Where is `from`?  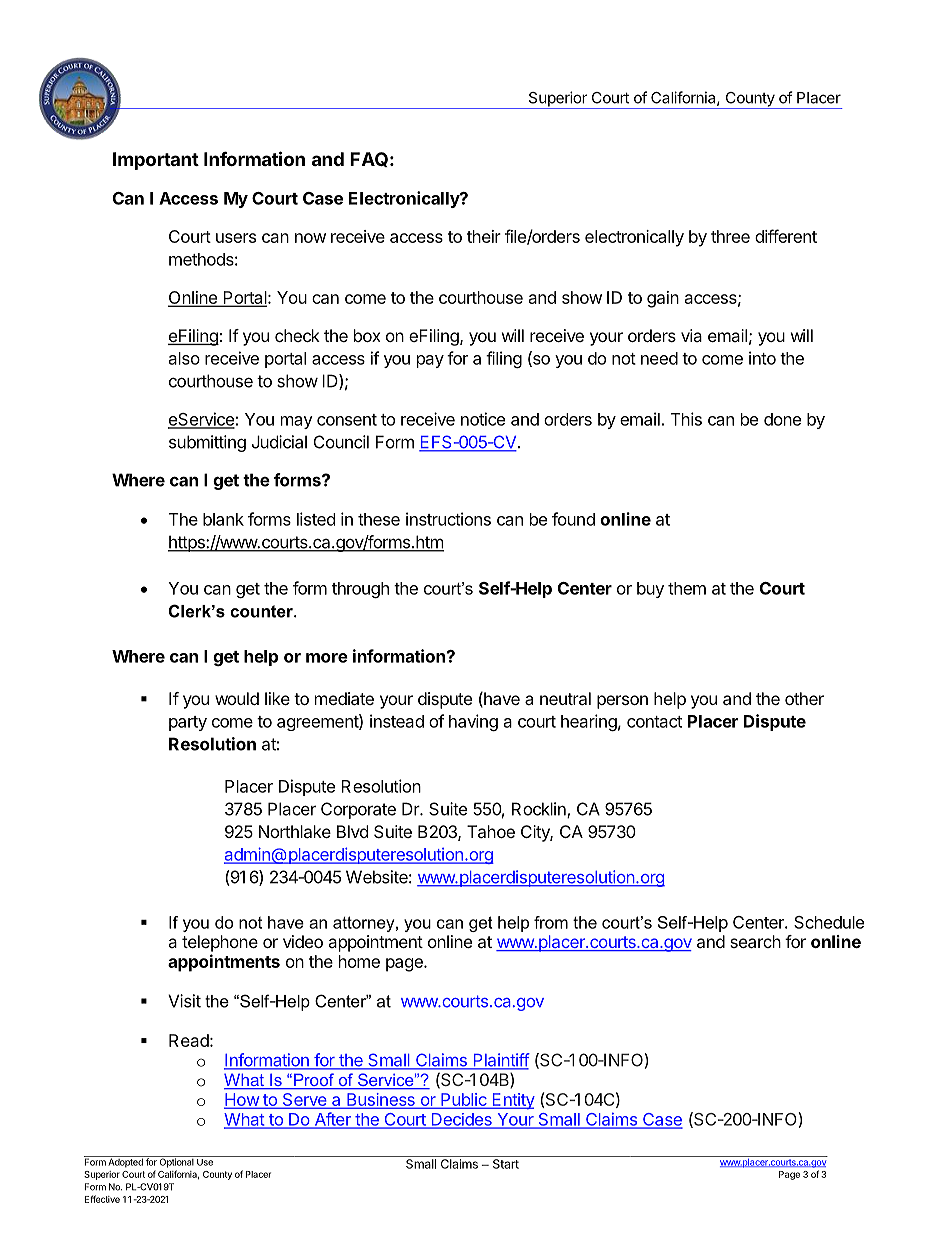
from is located at coordinates (551, 922).
